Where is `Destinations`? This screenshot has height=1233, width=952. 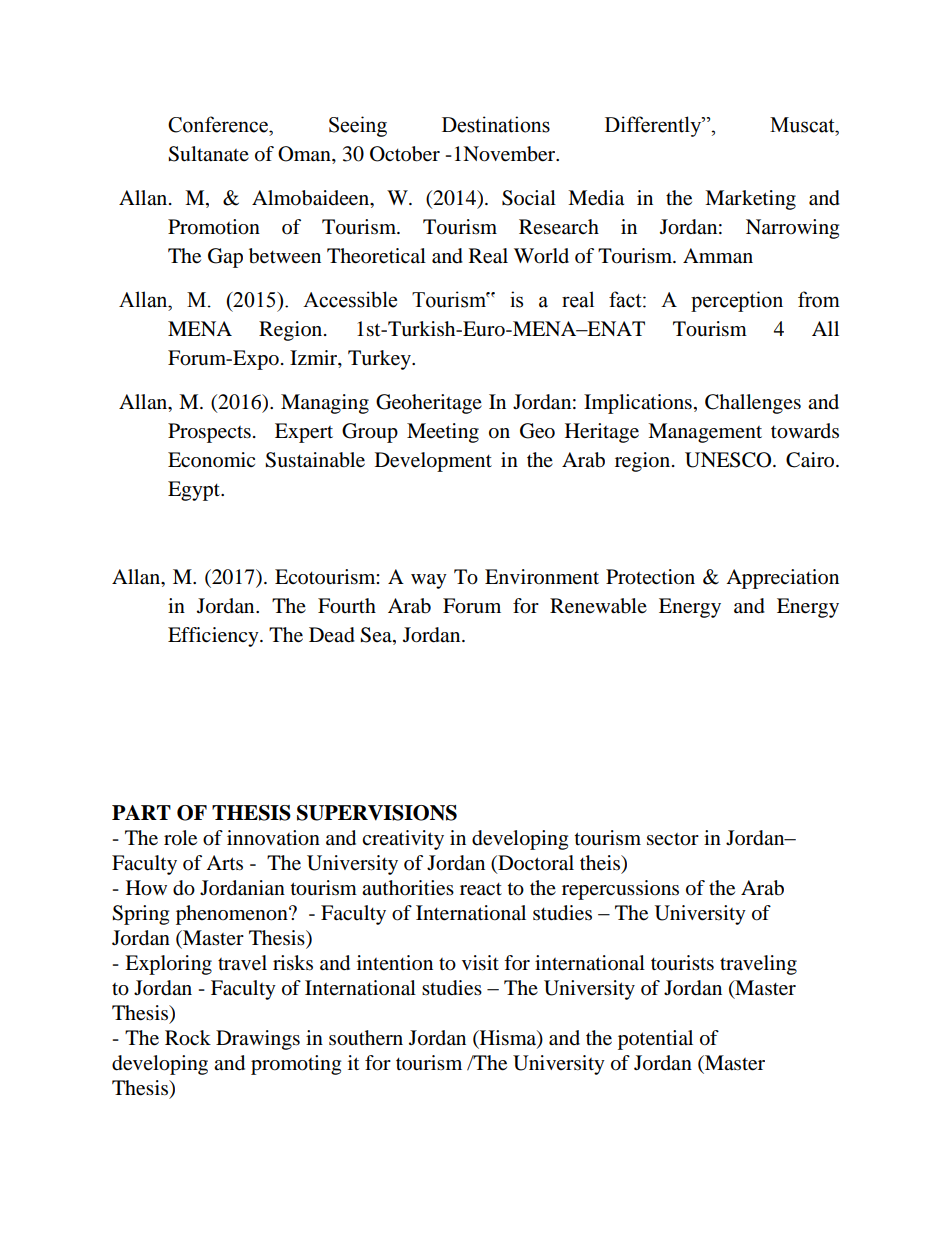
Destinations is located at coordinates (496, 124).
